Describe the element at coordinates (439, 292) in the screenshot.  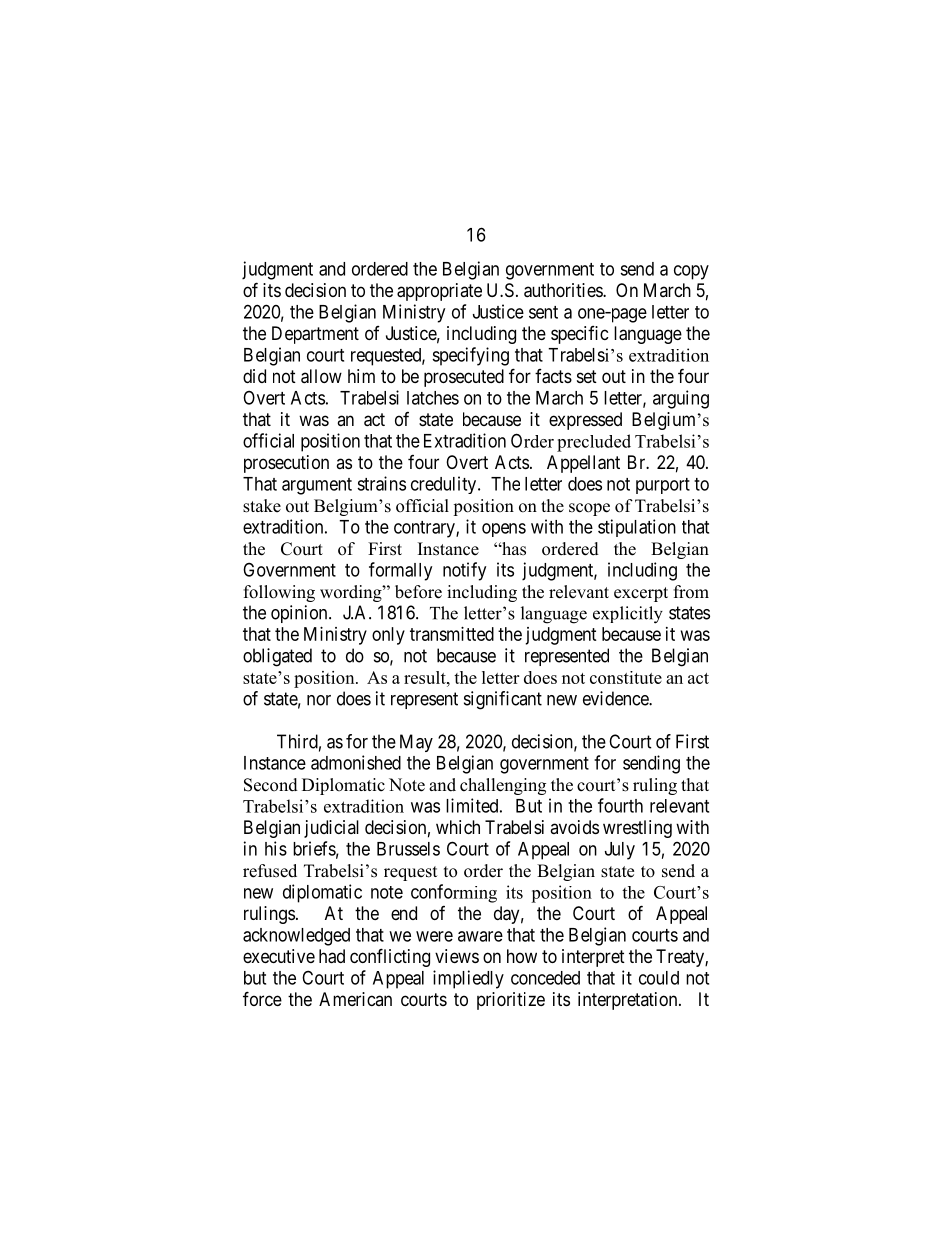
I see `appropriate` at that location.
